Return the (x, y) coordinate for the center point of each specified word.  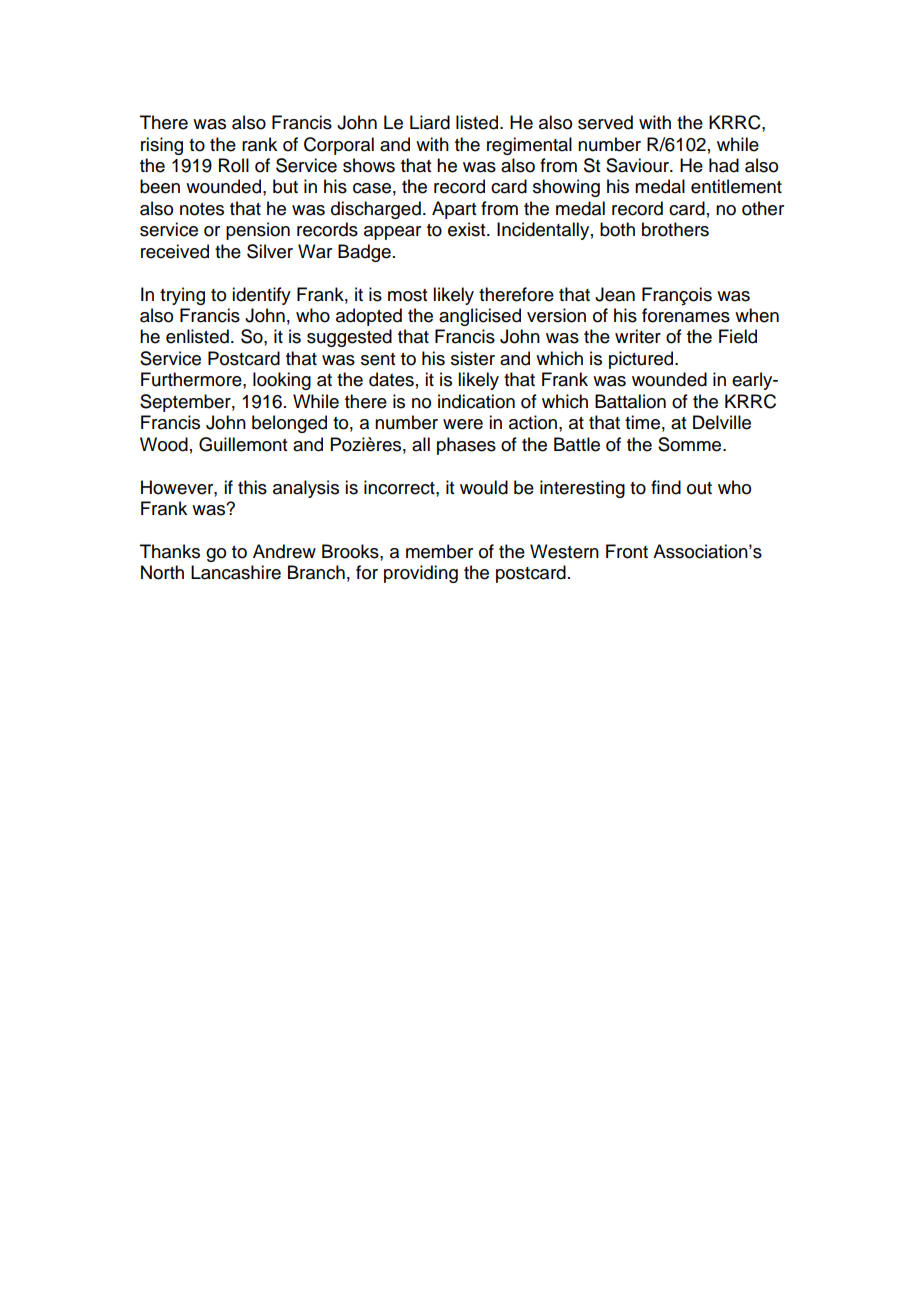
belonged (289, 424)
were (463, 424)
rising (162, 146)
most (407, 295)
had (724, 165)
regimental (529, 146)
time (642, 422)
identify (261, 296)
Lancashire (236, 572)
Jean (615, 294)
